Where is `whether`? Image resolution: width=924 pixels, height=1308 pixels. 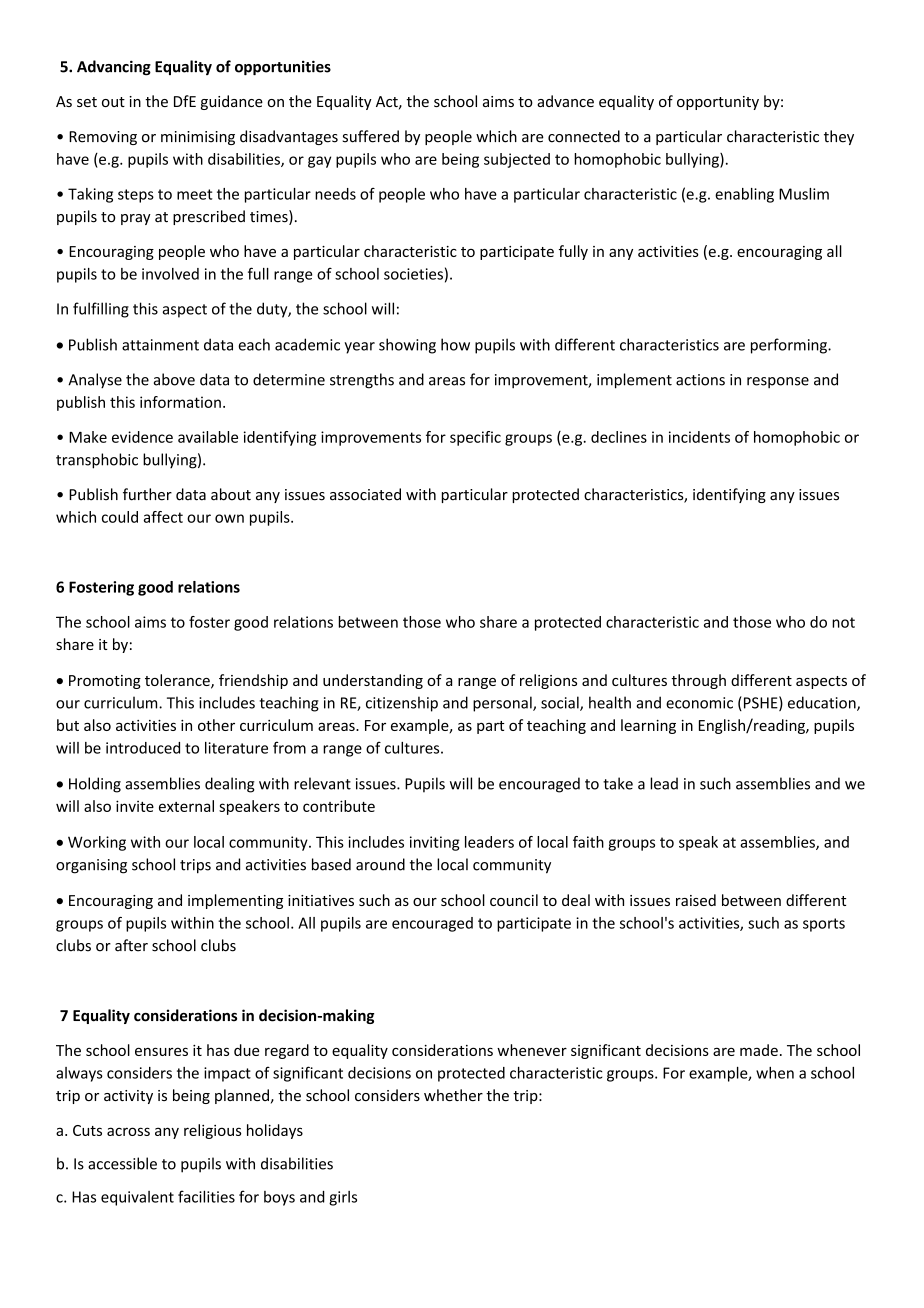
whether is located at coordinates (453, 1095).
